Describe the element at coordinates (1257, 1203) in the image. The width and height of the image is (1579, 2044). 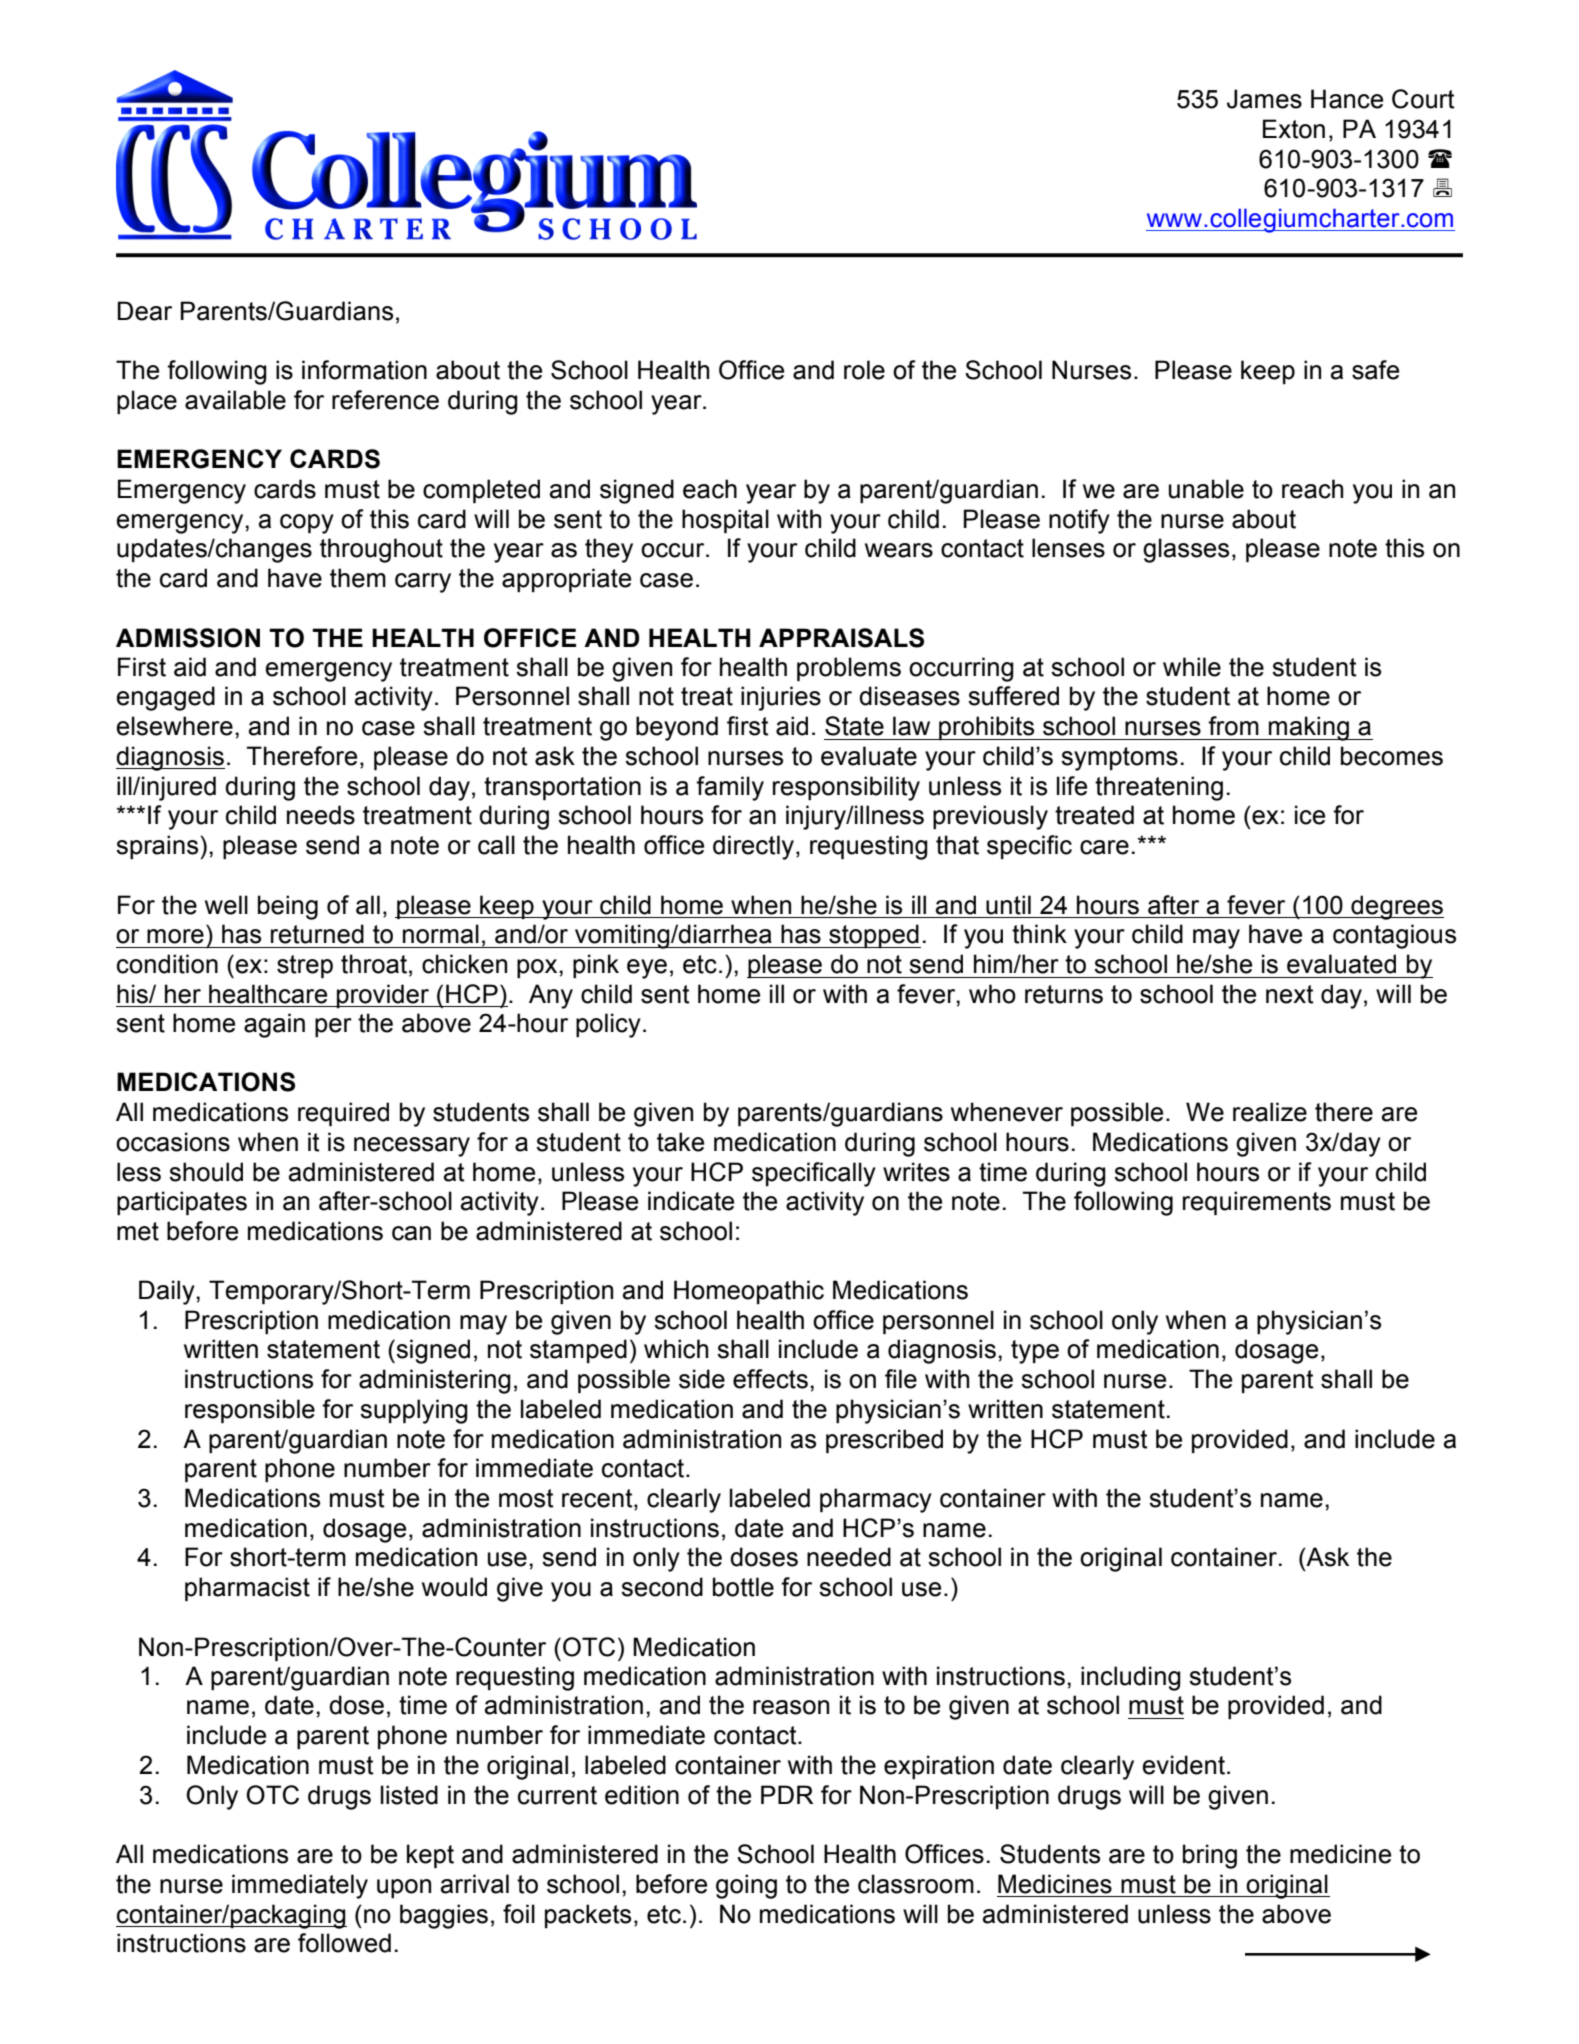
I see `requirements` at that location.
